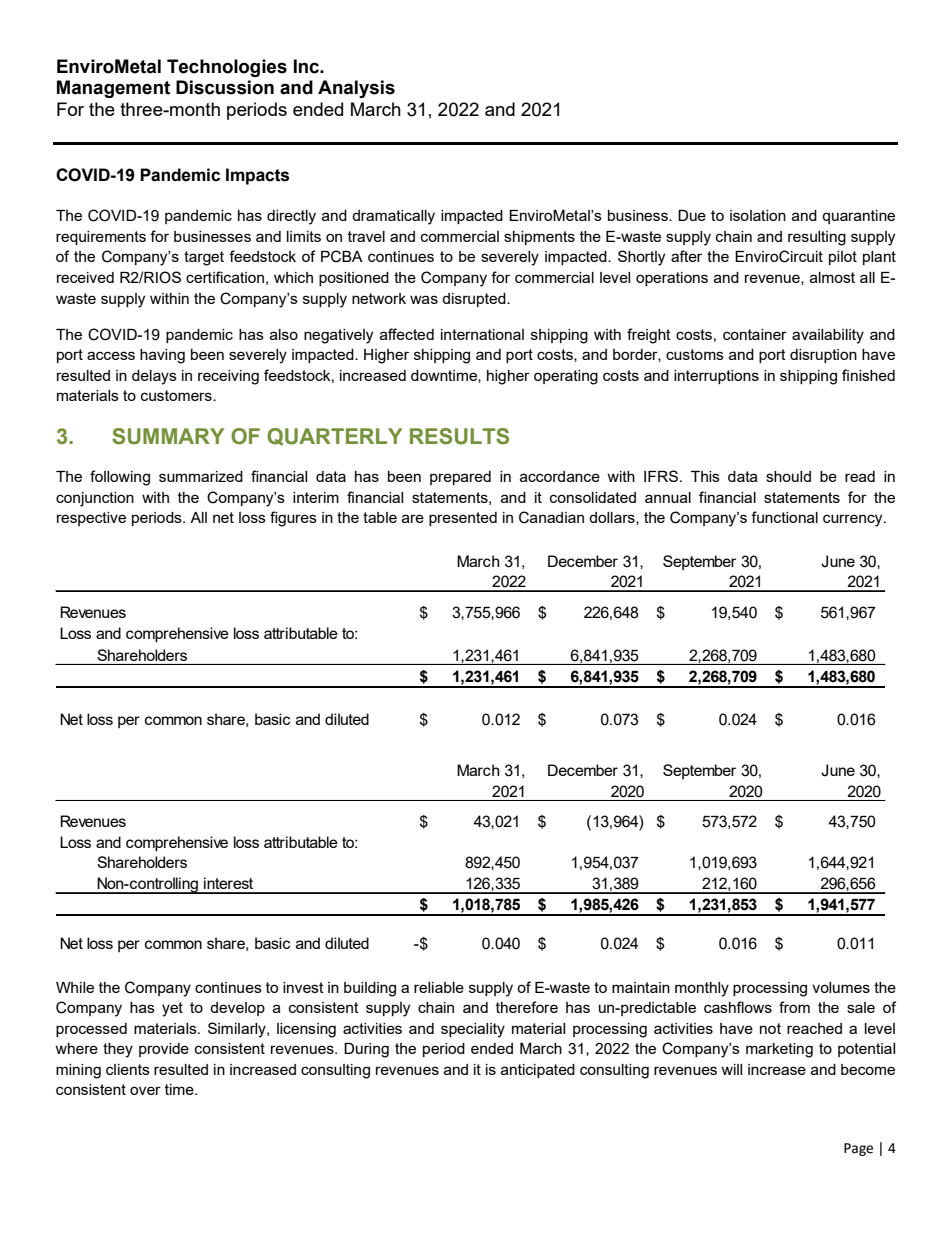 The image size is (952, 1233). Describe the element at coordinates (758, 215) in the screenshot. I see `isolation` at that location.
